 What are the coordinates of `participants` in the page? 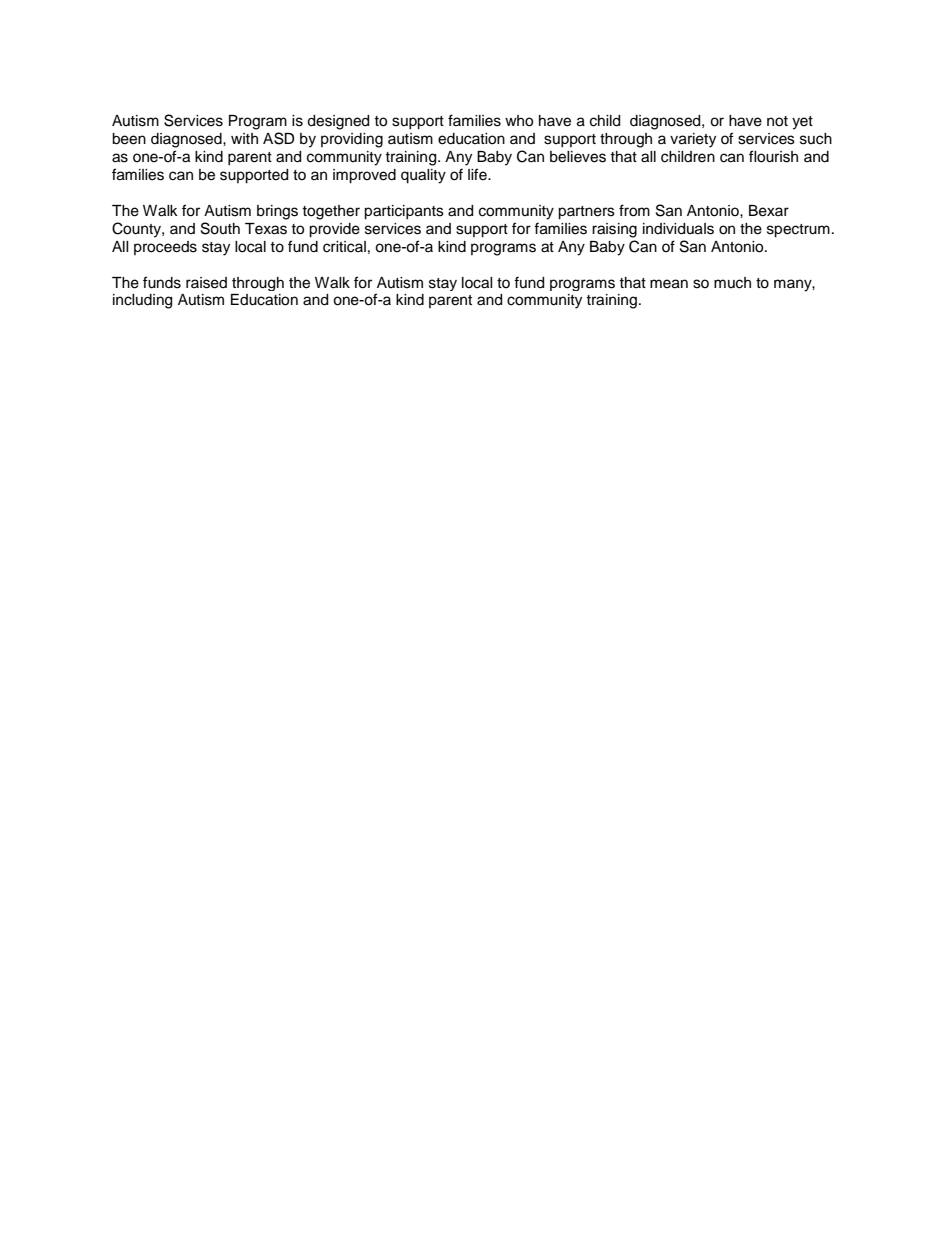 It's located at (404, 212).
